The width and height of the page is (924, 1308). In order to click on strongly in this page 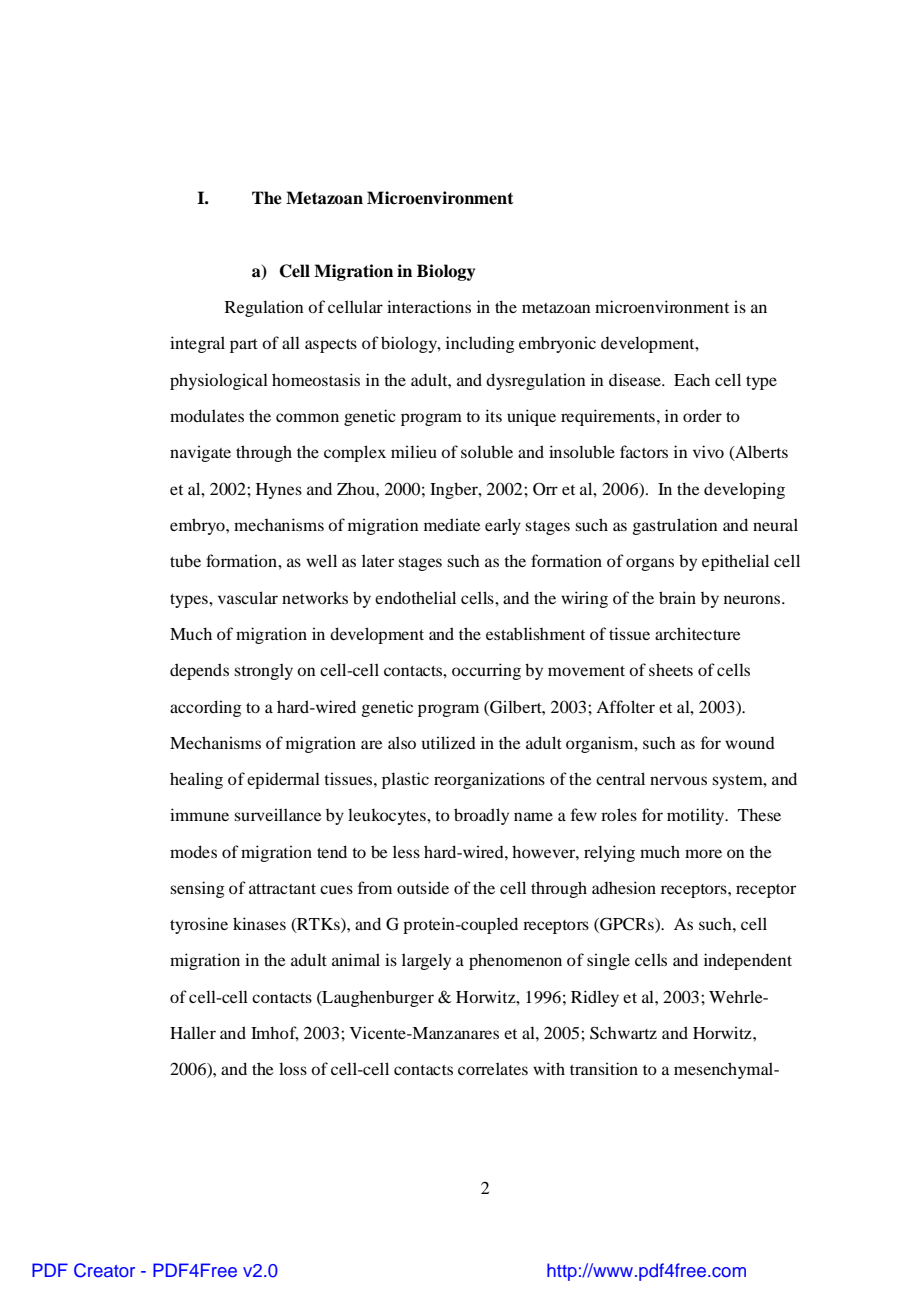, I will do `click(263, 671)`.
